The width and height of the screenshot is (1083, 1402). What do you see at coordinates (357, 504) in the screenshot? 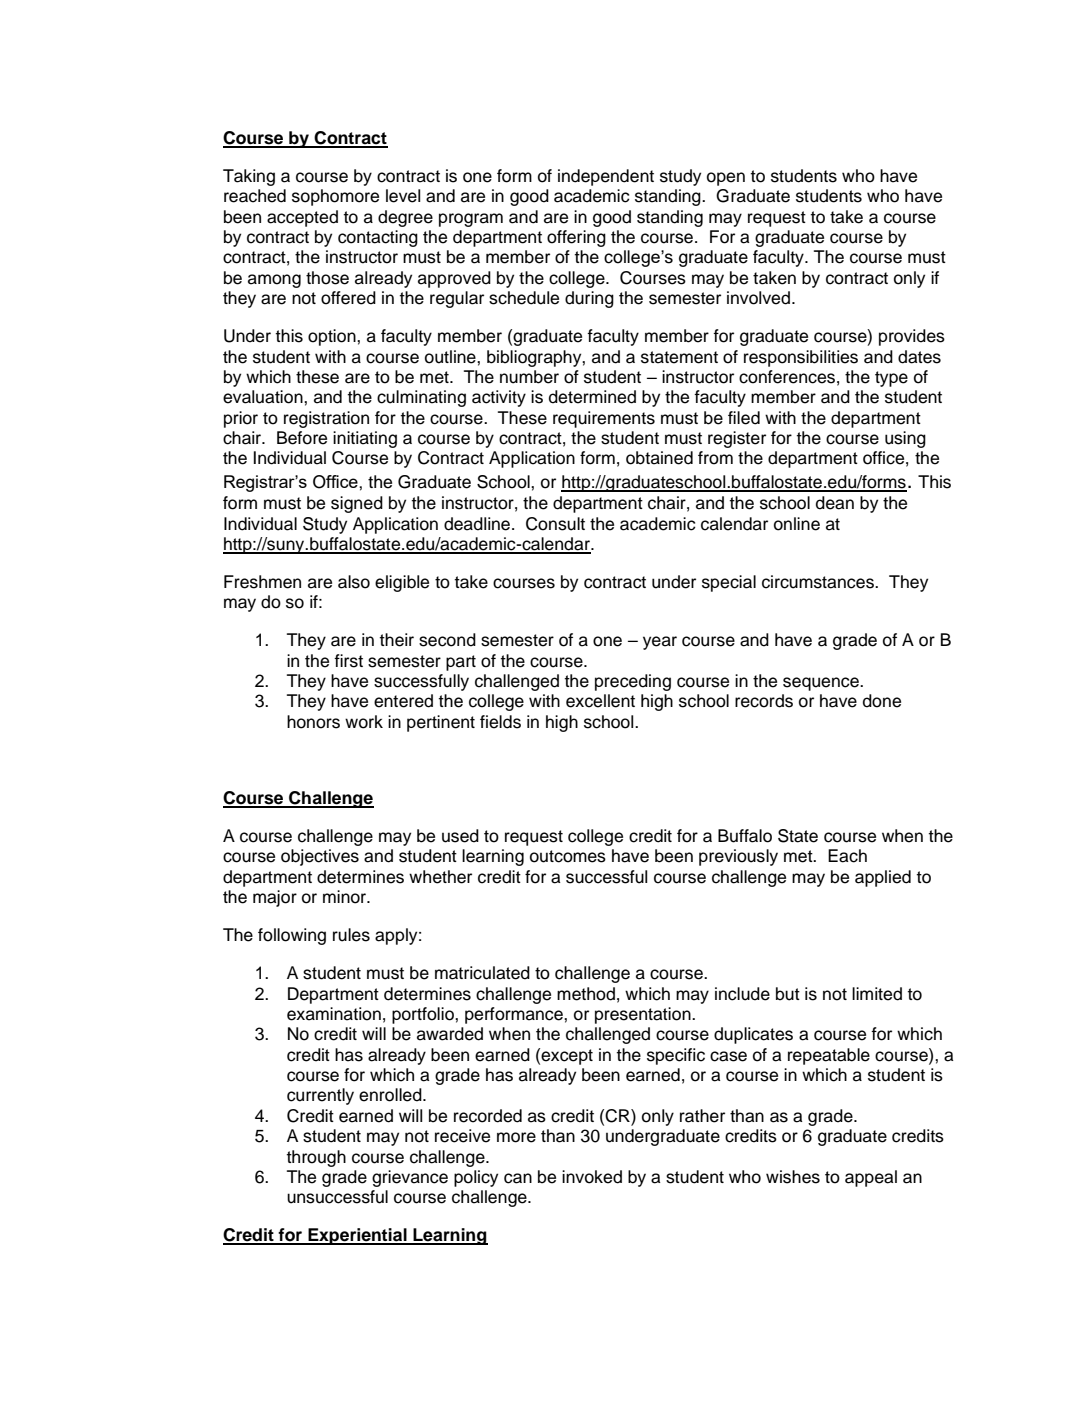
I see `signed` at bounding box center [357, 504].
